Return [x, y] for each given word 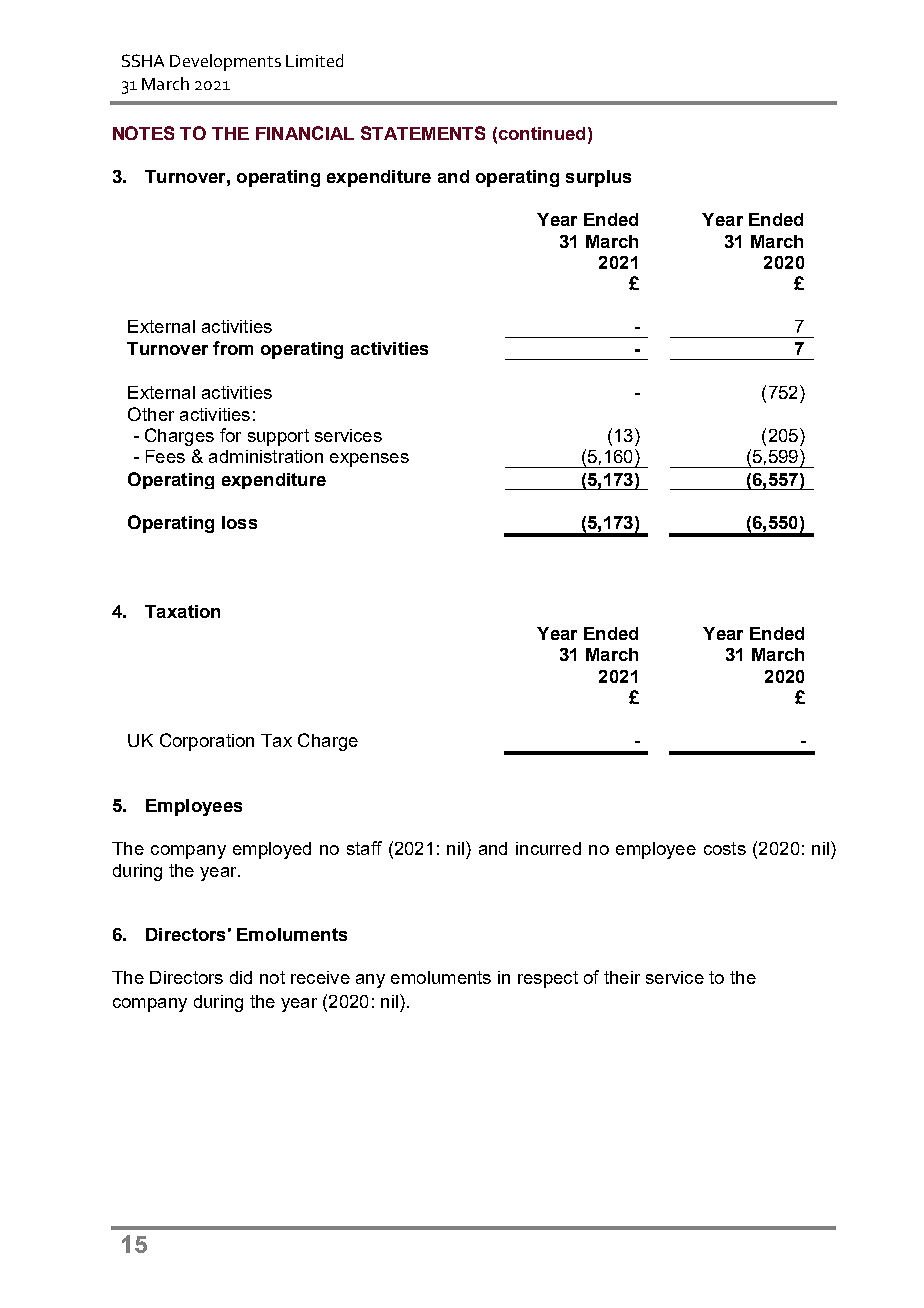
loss [239, 522]
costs [725, 848]
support [278, 437]
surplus [598, 178]
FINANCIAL [305, 133]
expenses [369, 460]
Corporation [207, 742]
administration [266, 456]
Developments [225, 62]
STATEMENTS [423, 133]
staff [364, 848]
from [233, 348]
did [241, 977]
